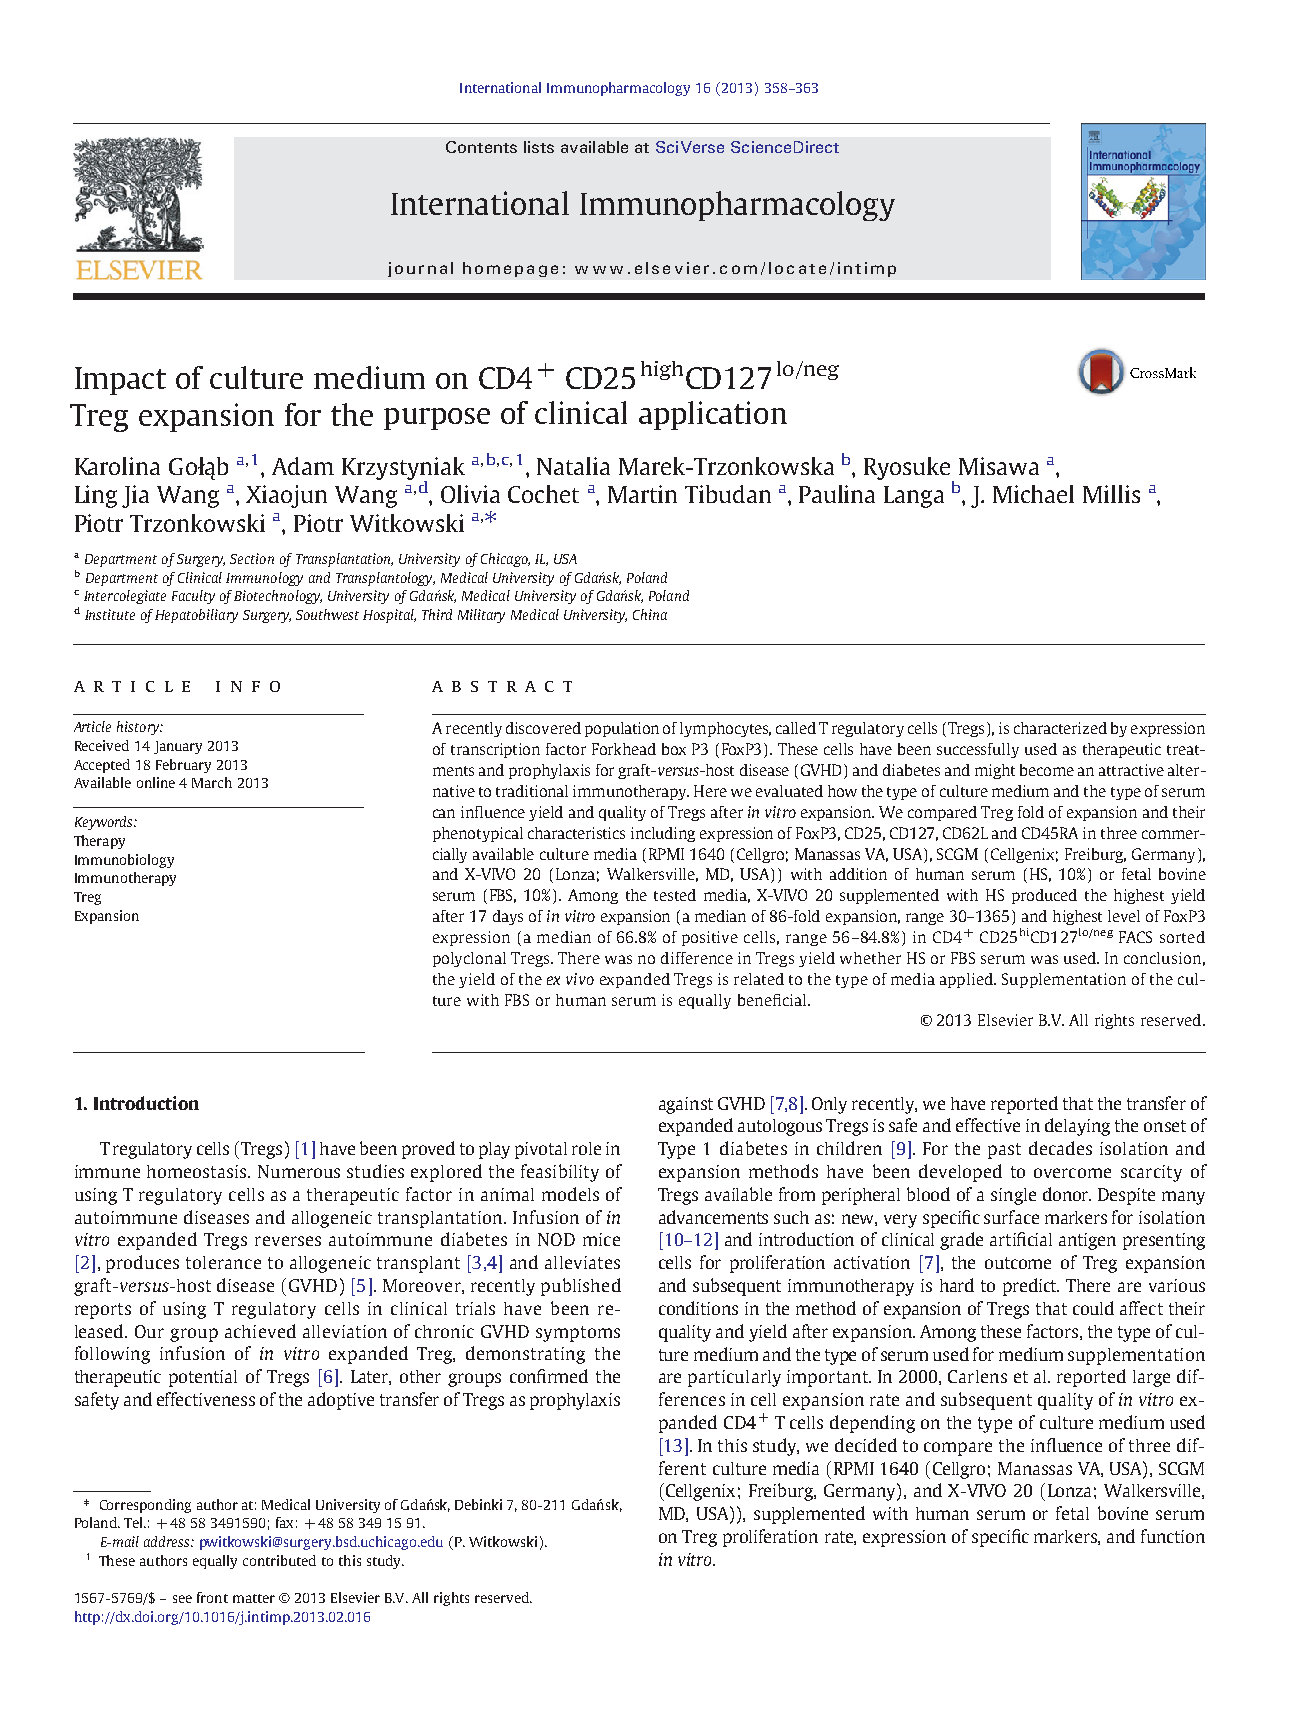 The width and height of the screenshot is (1298, 1731). What do you see at coordinates (866, 1445) in the screenshot?
I see `decided` at bounding box center [866, 1445].
